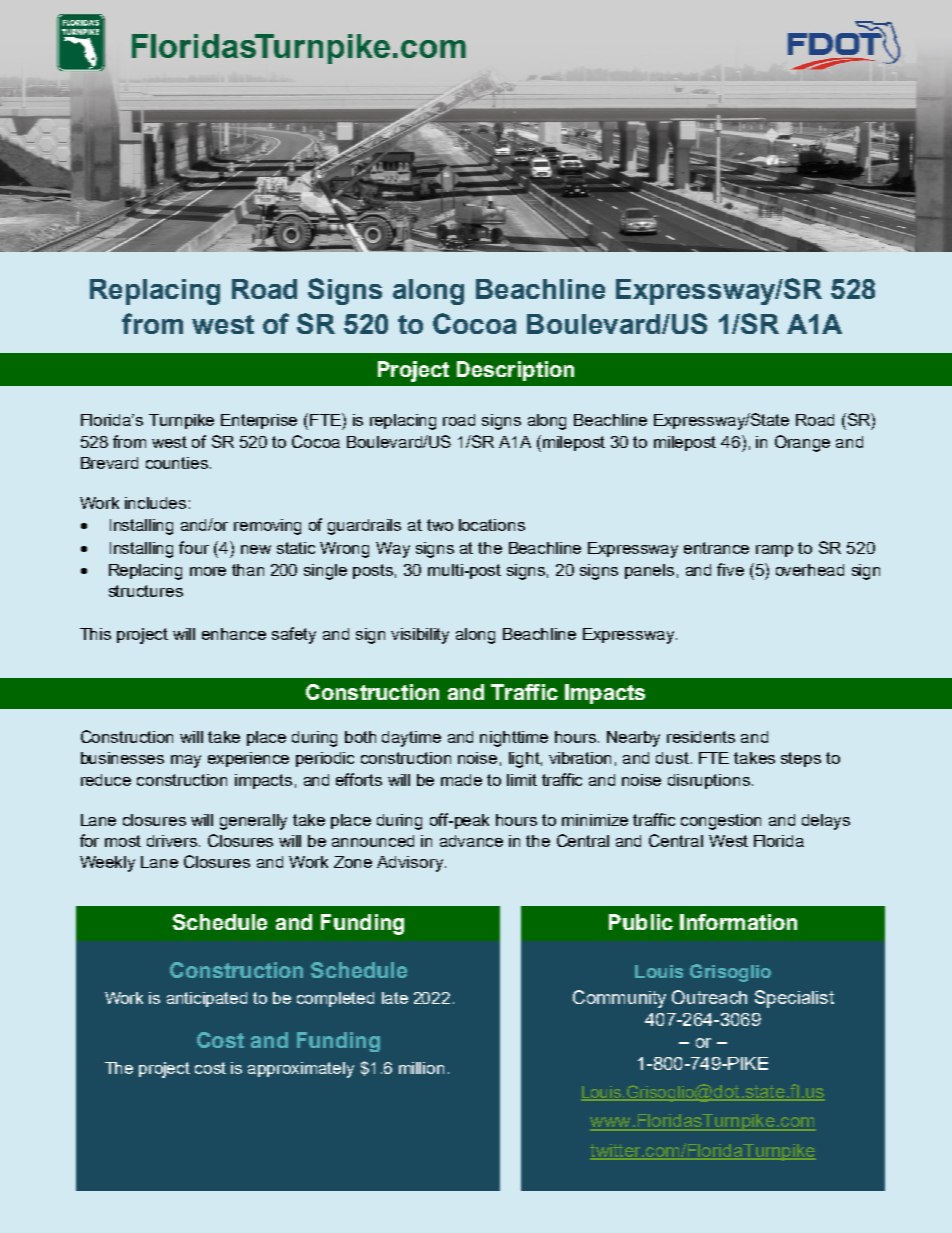 This document has height=1233, width=952. Describe the element at coordinates (207, 999) in the document. I see `anticipated` at that location.
